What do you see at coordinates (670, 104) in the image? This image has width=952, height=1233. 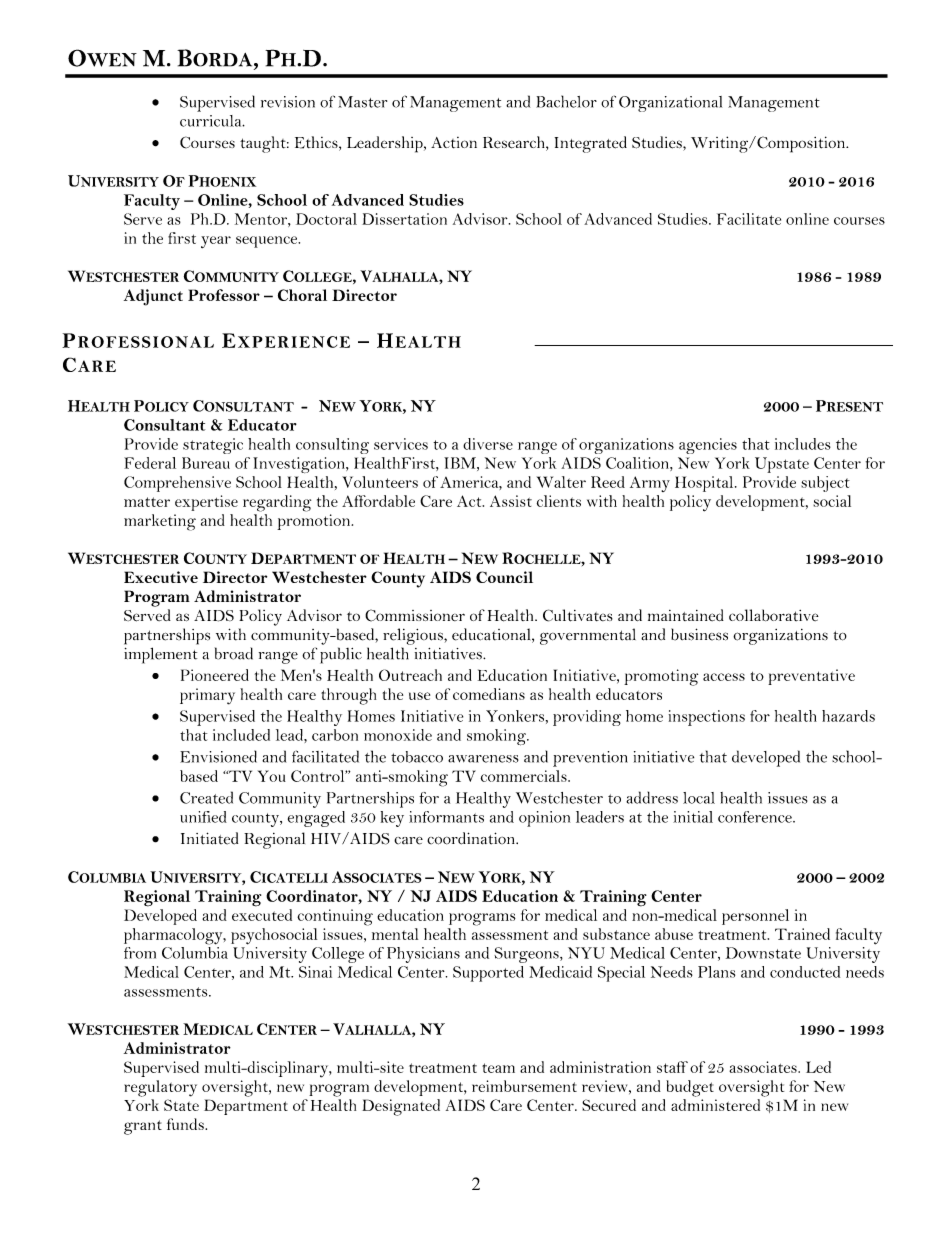 I see `Organizational` at bounding box center [670, 104].
